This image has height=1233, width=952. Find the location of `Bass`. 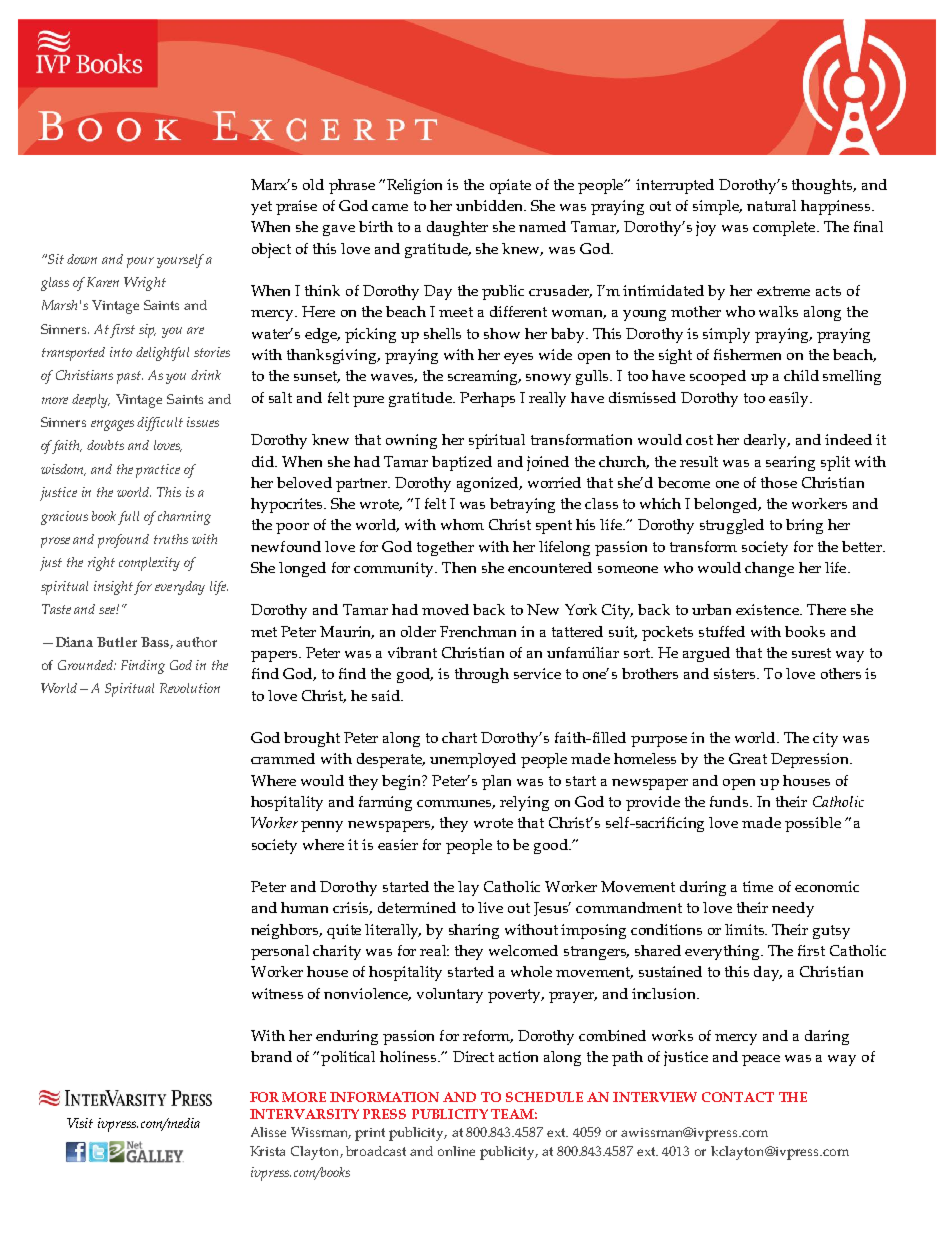

Bass is located at coordinates (156, 643).
